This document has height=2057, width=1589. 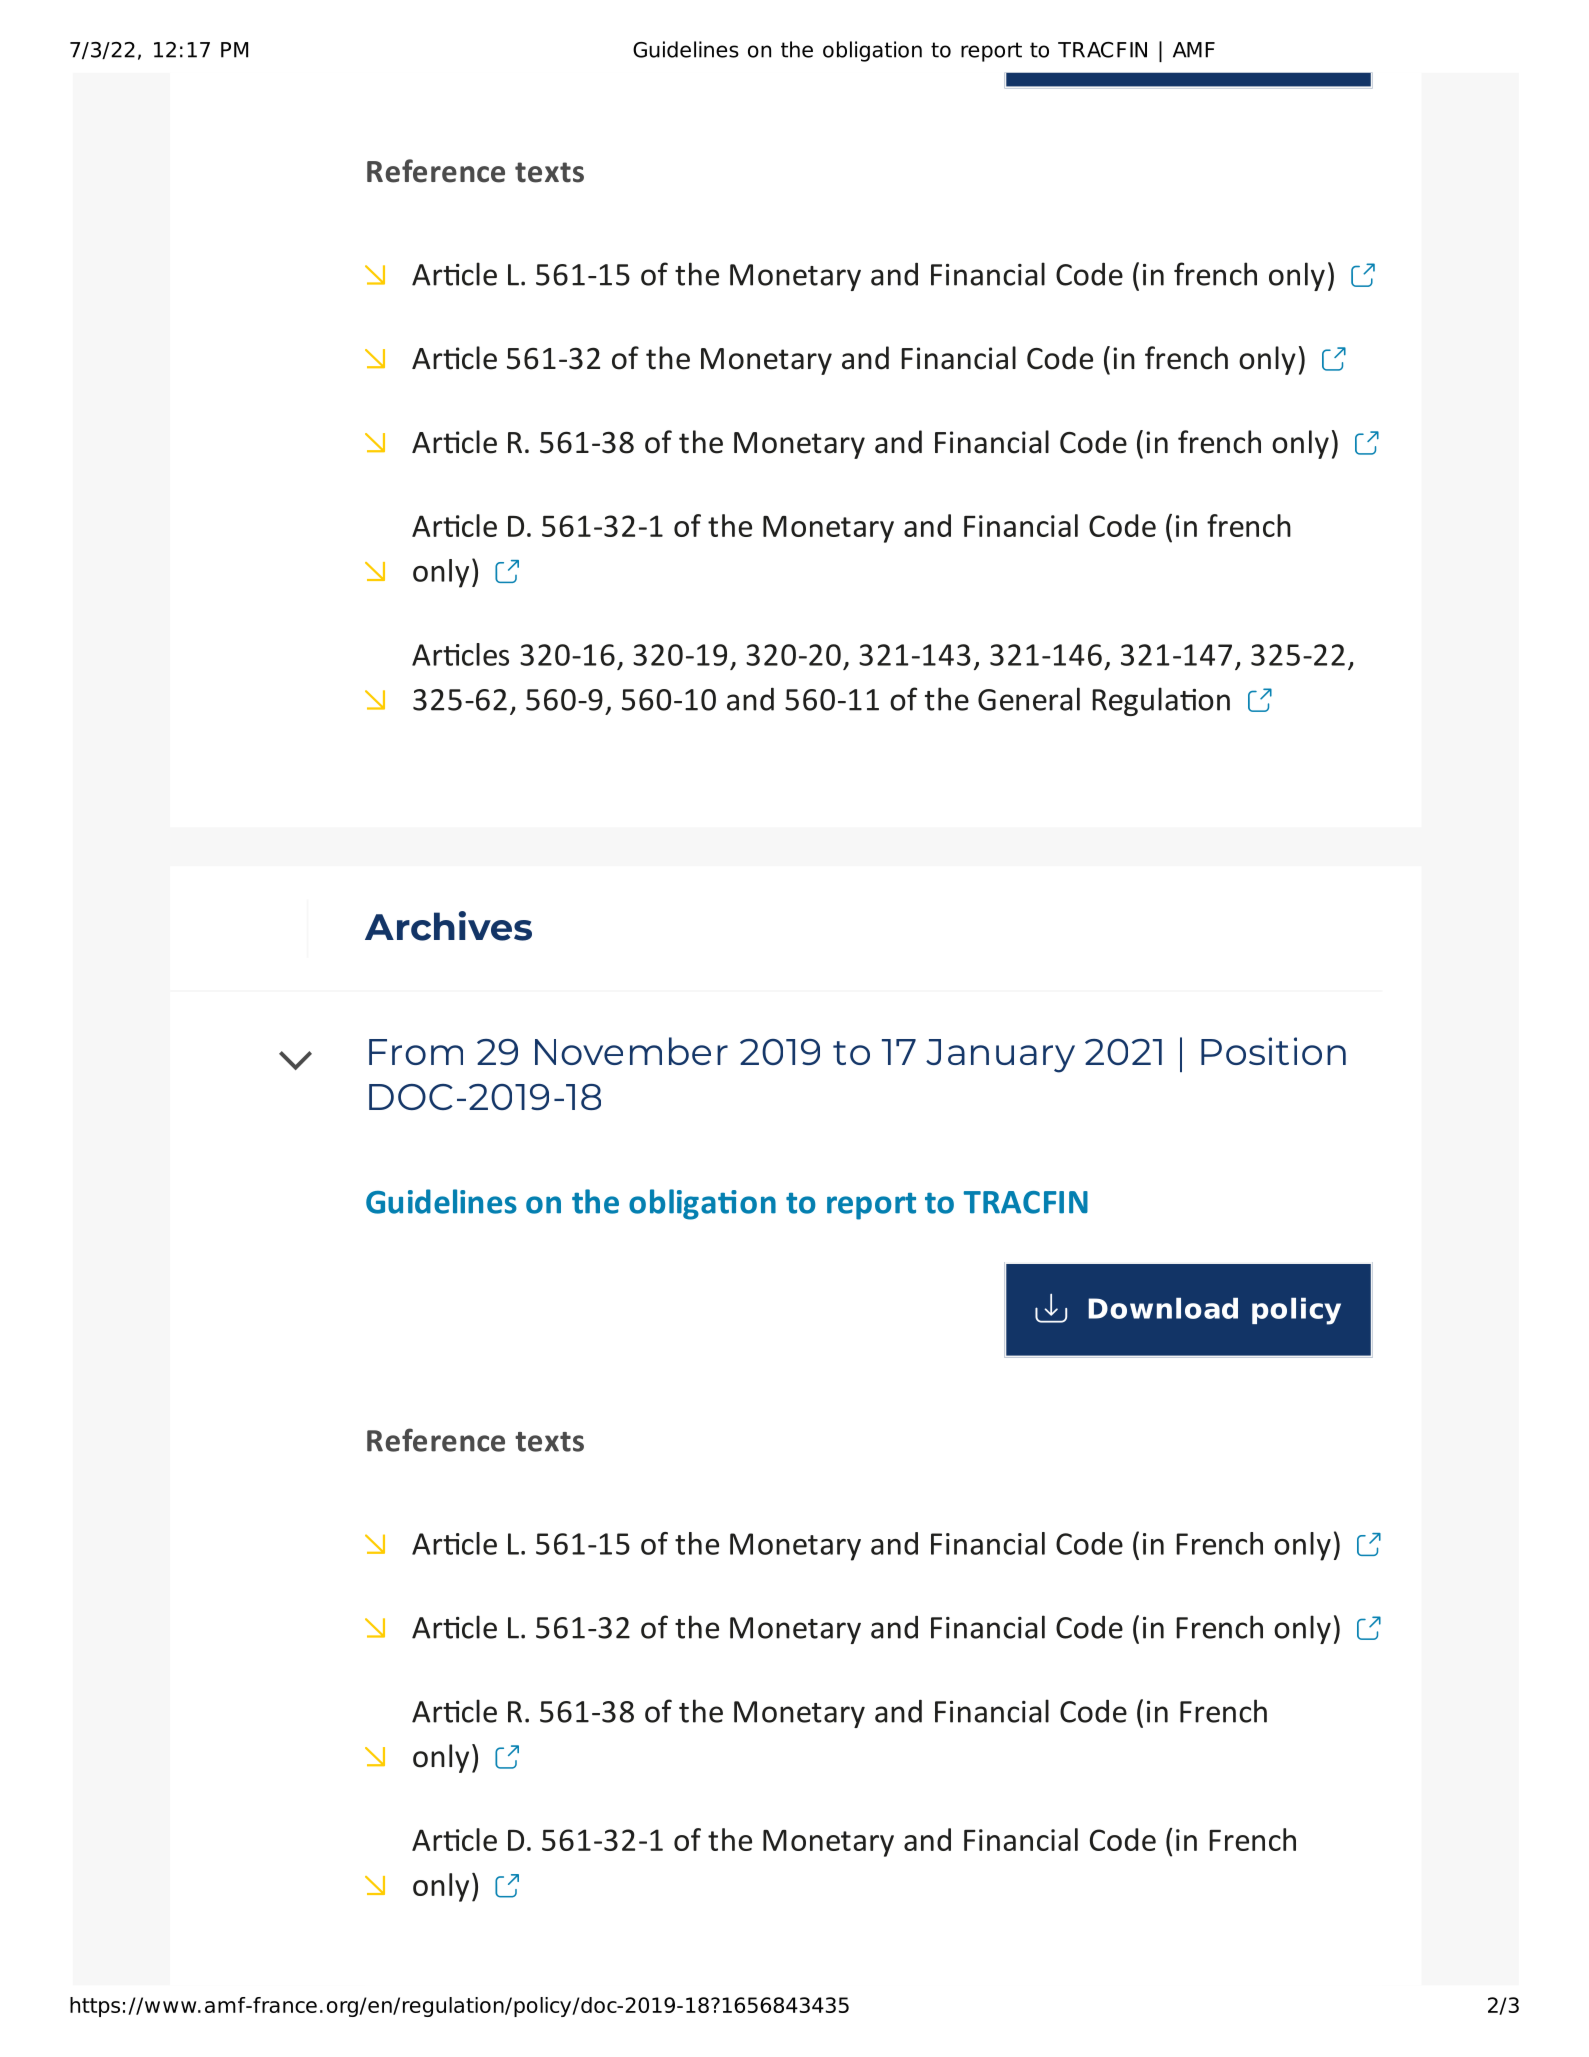 What do you see at coordinates (448, 926) in the document?
I see `Archives` at bounding box center [448, 926].
